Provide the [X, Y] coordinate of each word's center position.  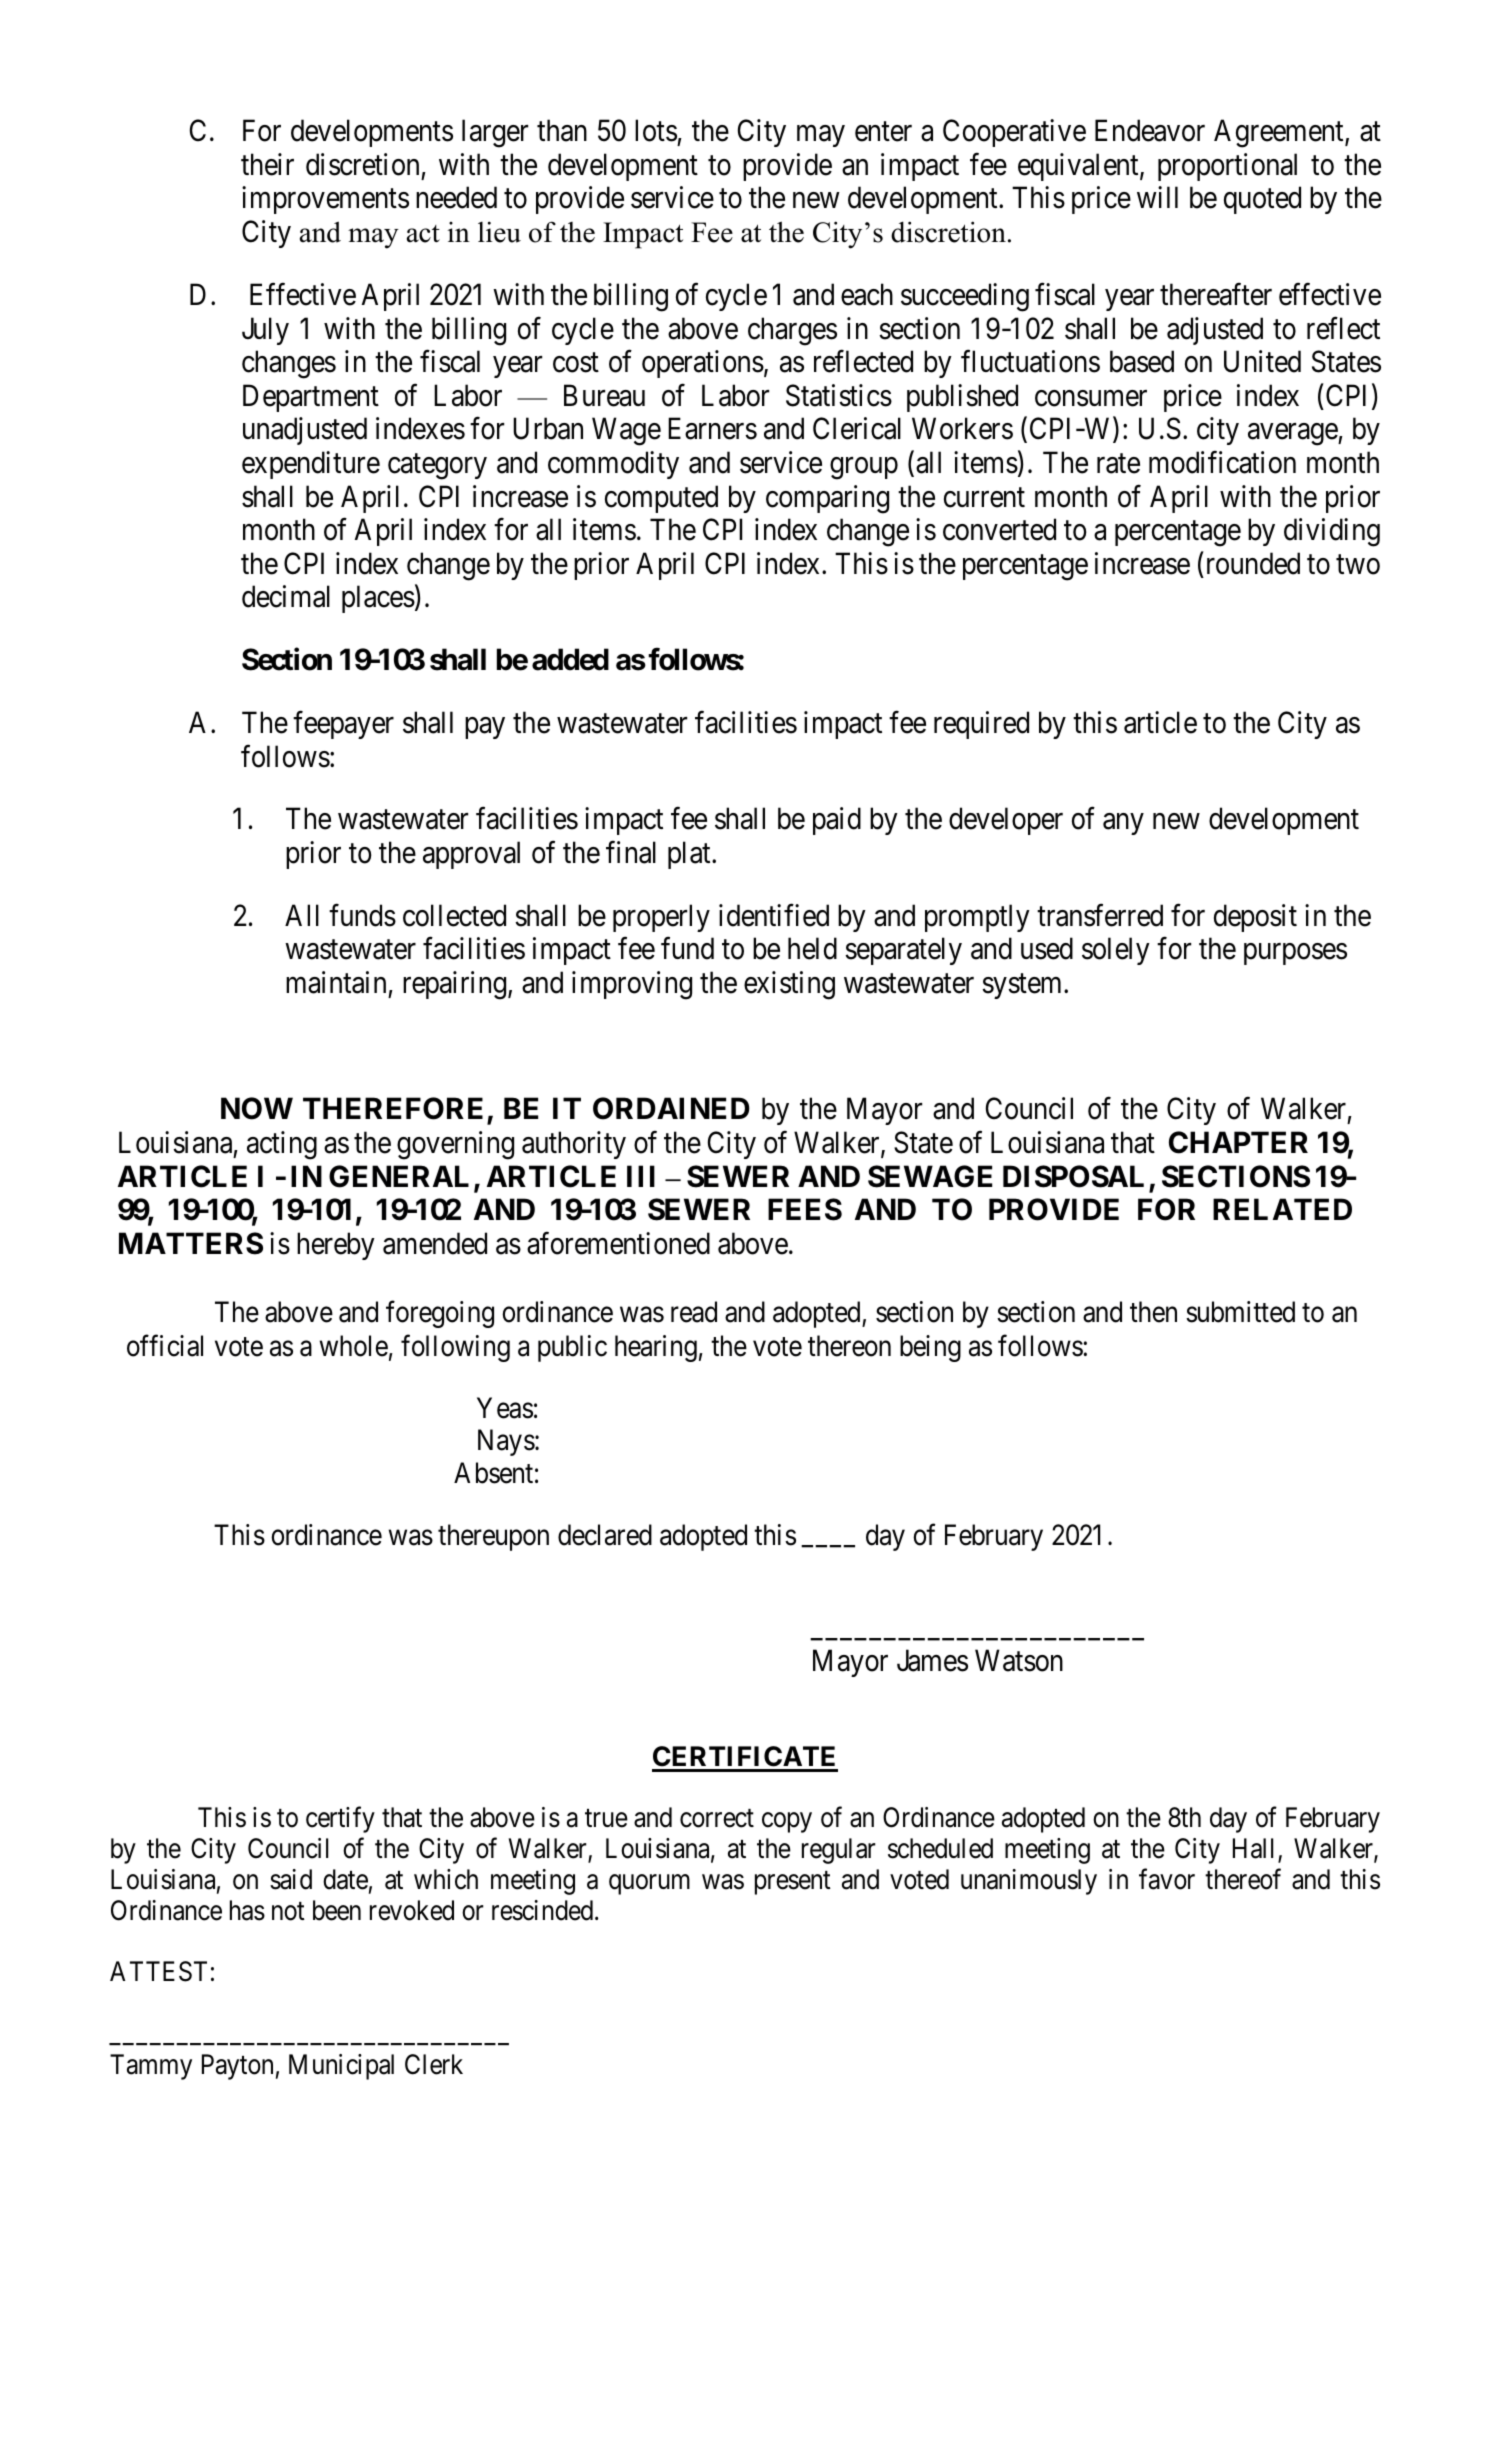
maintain [336, 982]
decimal [286, 597]
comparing [827, 499]
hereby [336, 1246]
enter [883, 132]
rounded [1253, 563]
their [267, 164]
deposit [1255, 918]
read [694, 1312]
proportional [1227, 167]
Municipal [341, 2067]
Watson [1019, 1661]
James [932, 1661]
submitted [1240, 1312]
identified [774, 915]
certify [340, 1820]
